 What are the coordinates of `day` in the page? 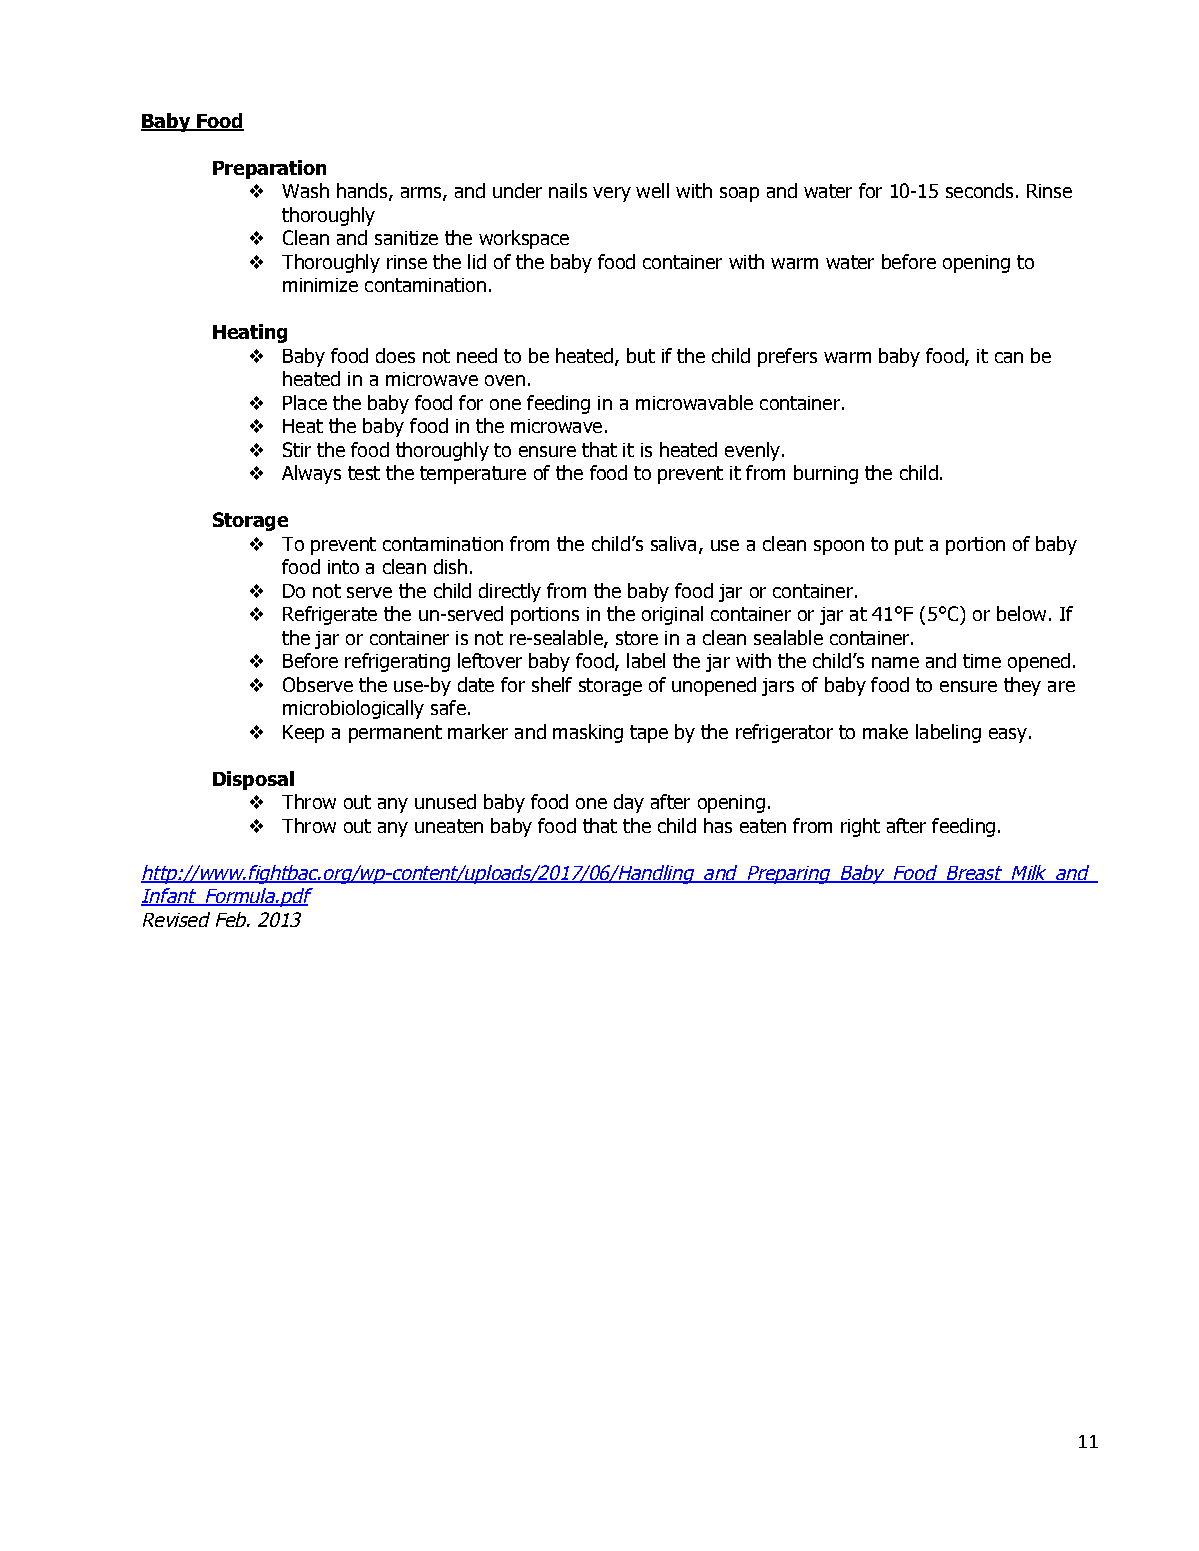 It's located at (629, 803).
